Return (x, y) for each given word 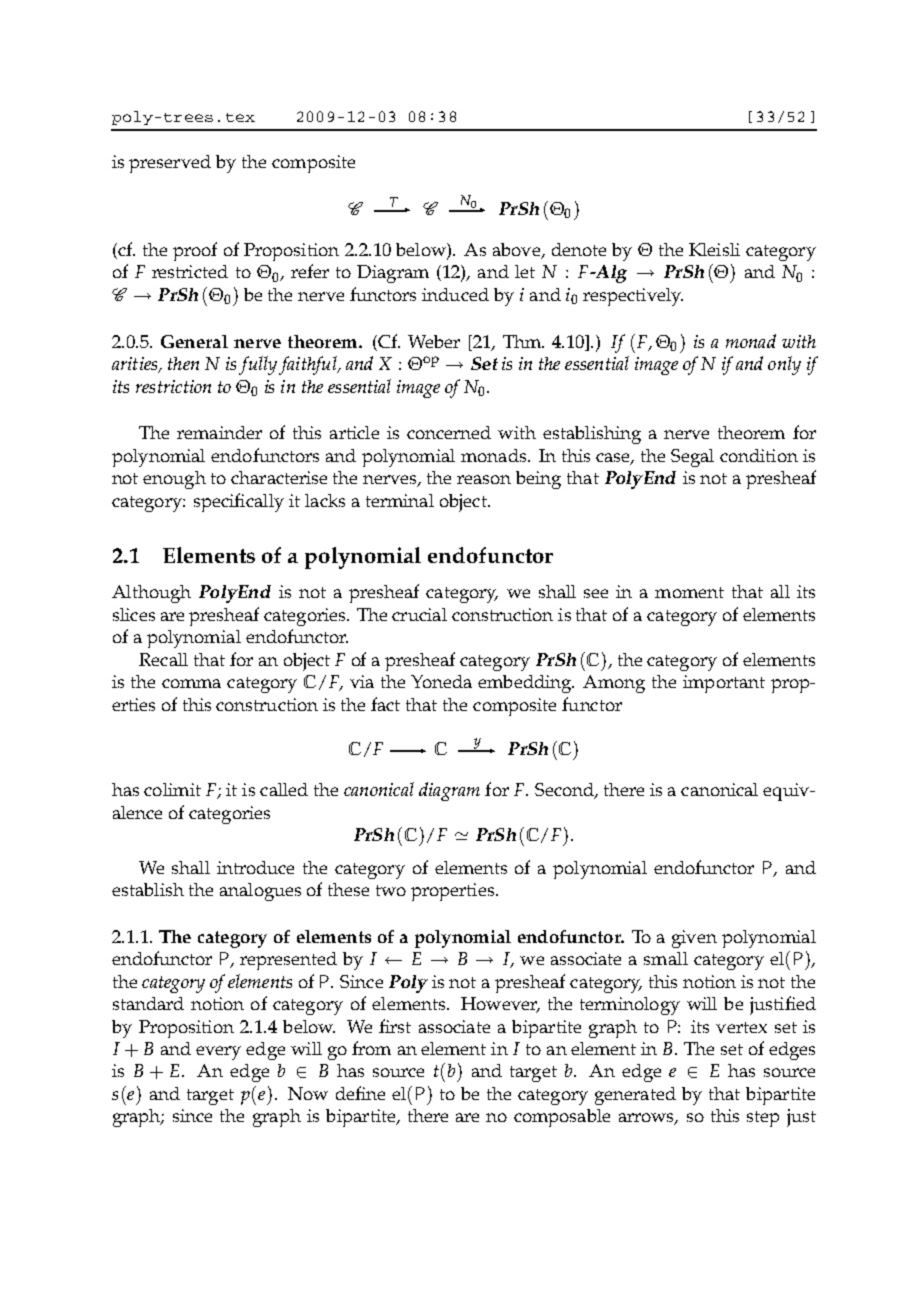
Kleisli (714, 249)
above (518, 251)
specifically (239, 502)
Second (565, 791)
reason (484, 479)
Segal (692, 458)
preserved (170, 164)
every (218, 1053)
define (360, 1093)
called (284, 789)
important (724, 684)
